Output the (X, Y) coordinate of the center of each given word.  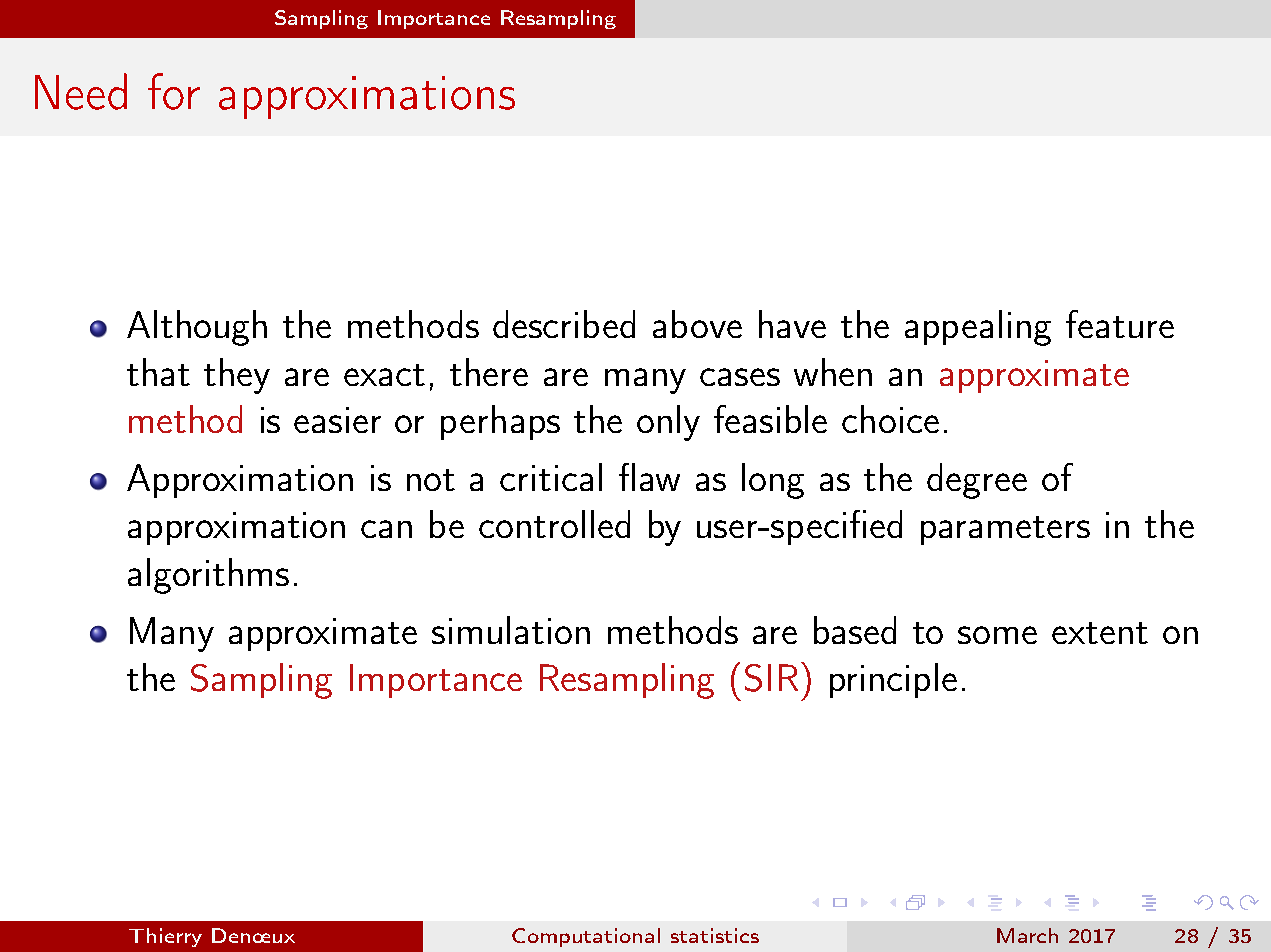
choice (890, 419)
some (997, 635)
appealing (978, 328)
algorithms (208, 576)
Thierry (165, 937)
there (489, 372)
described (564, 324)
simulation (511, 630)
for (174, 91)
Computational (586, 937)
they (237, 376)
